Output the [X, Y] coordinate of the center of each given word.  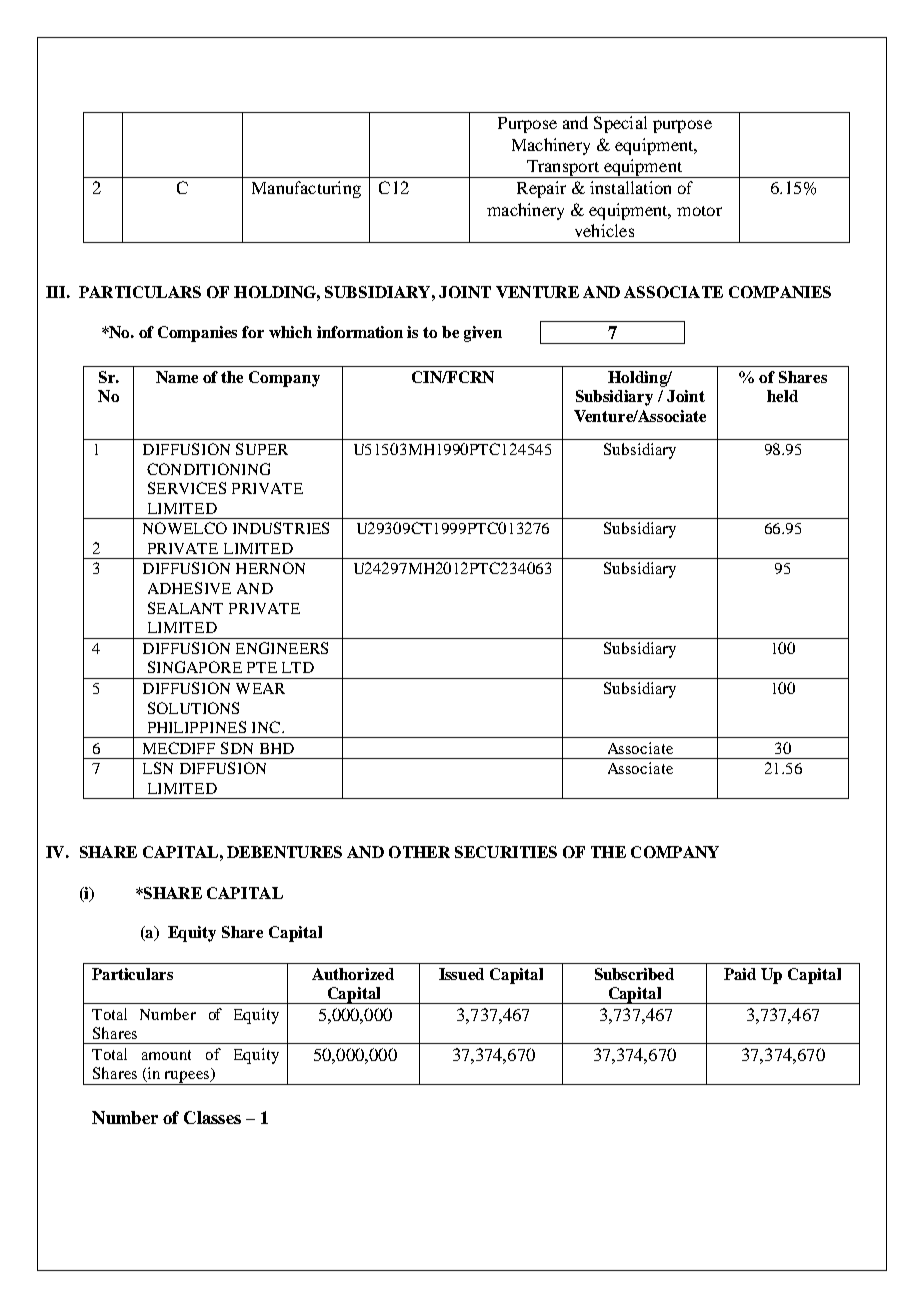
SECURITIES [506, 852]
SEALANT [185, 608]
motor [699, 211]
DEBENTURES [284, 852]
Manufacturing [306, 189]
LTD [298, 667]
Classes [212, 1117]
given [483, 334]
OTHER [419, 852]
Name [177, 377]
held [782, 396]
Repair [541, 189]
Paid [740, 974]
